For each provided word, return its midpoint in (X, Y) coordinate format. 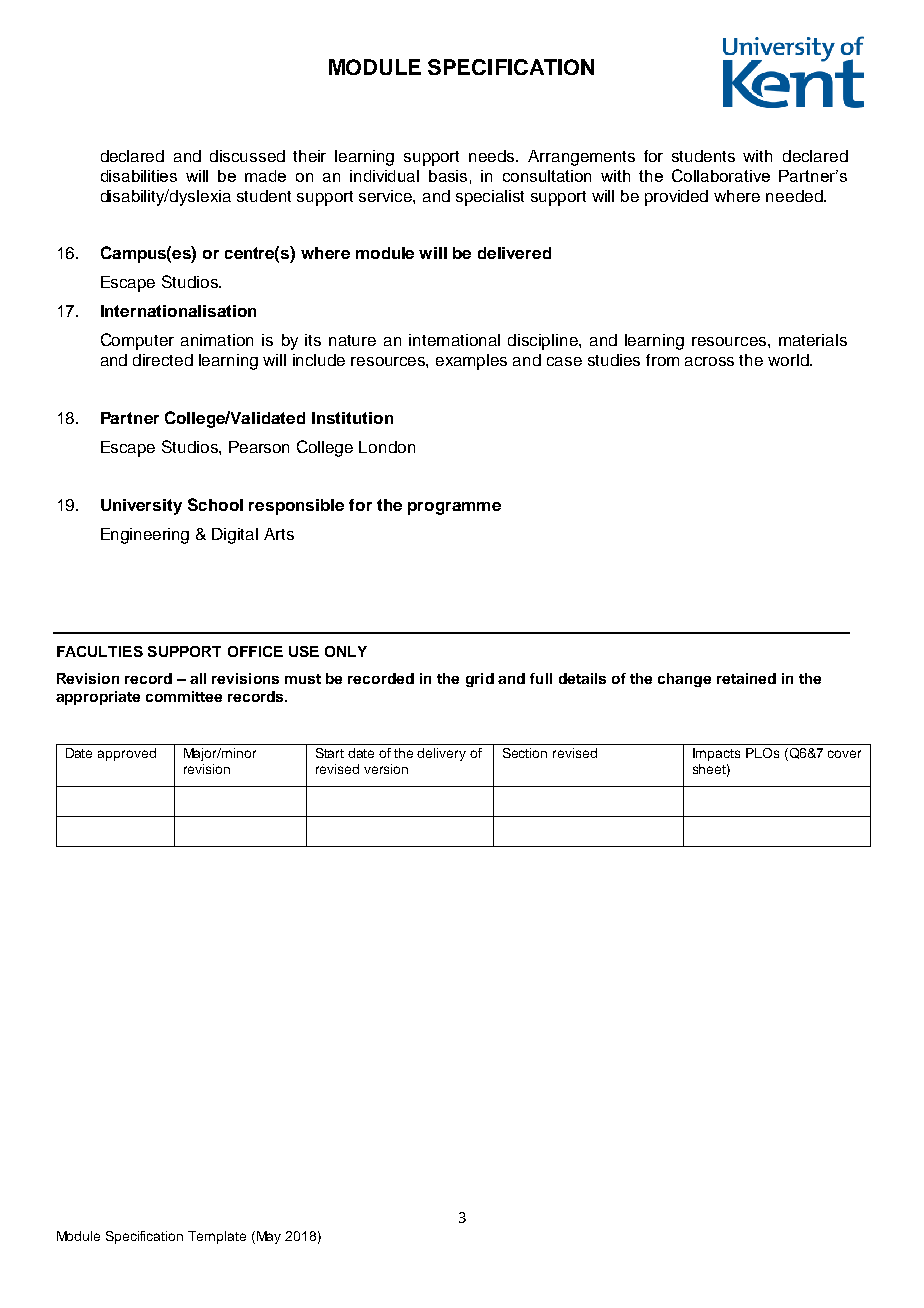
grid (480, 680)
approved (127, 754)
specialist (490, 198)
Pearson (259, 447)
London (387, 447)
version (386, 769)
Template (217, 1237)
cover (844, 754)
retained (746, 678)
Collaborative (721, 175)
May (267, 1237)
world (789, 360)
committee (184, 696)
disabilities (139, 176)
